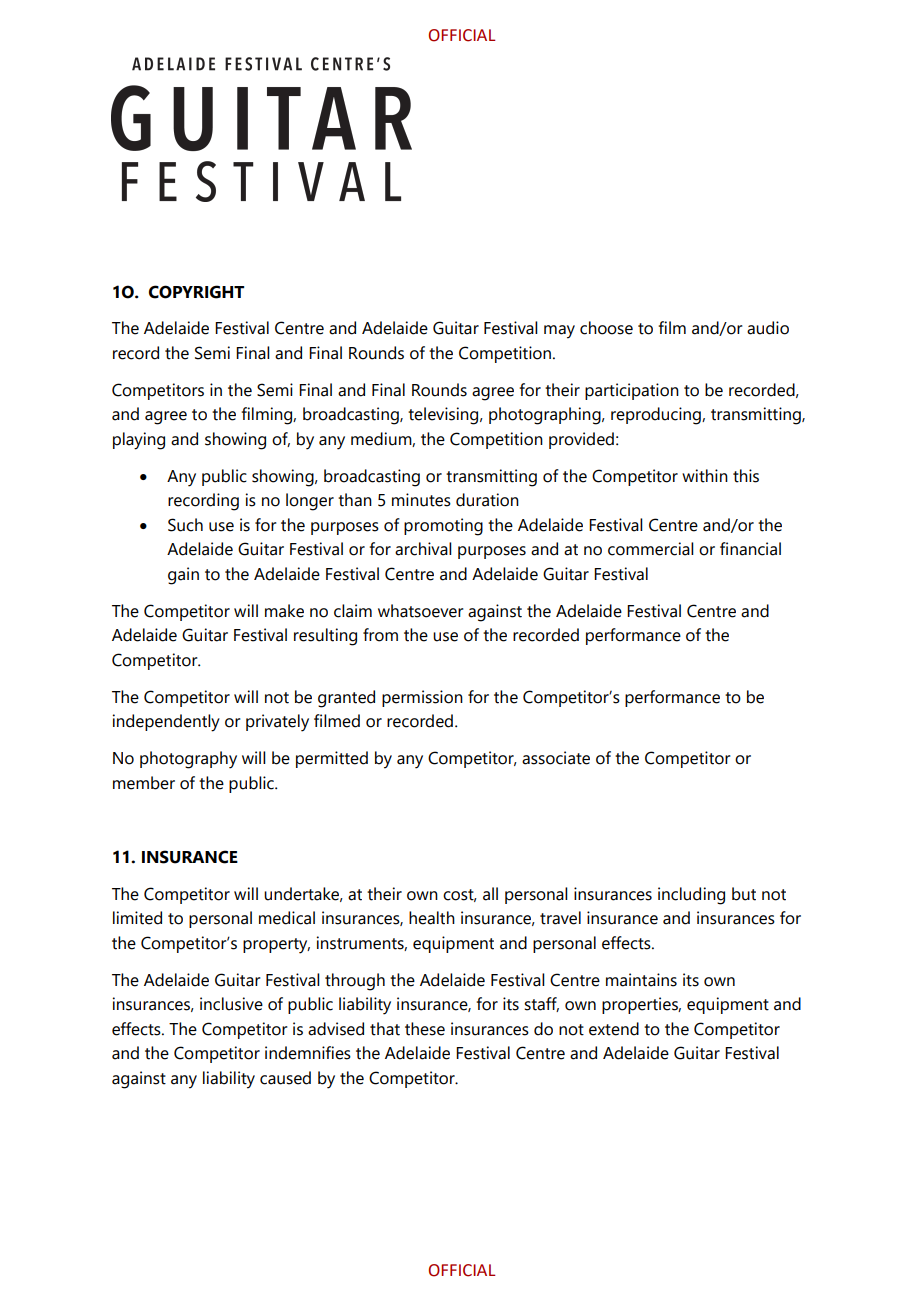  What do you see at coordinates (556, 758) in the document?
I see `associate` at bounding box center [556, 758].
